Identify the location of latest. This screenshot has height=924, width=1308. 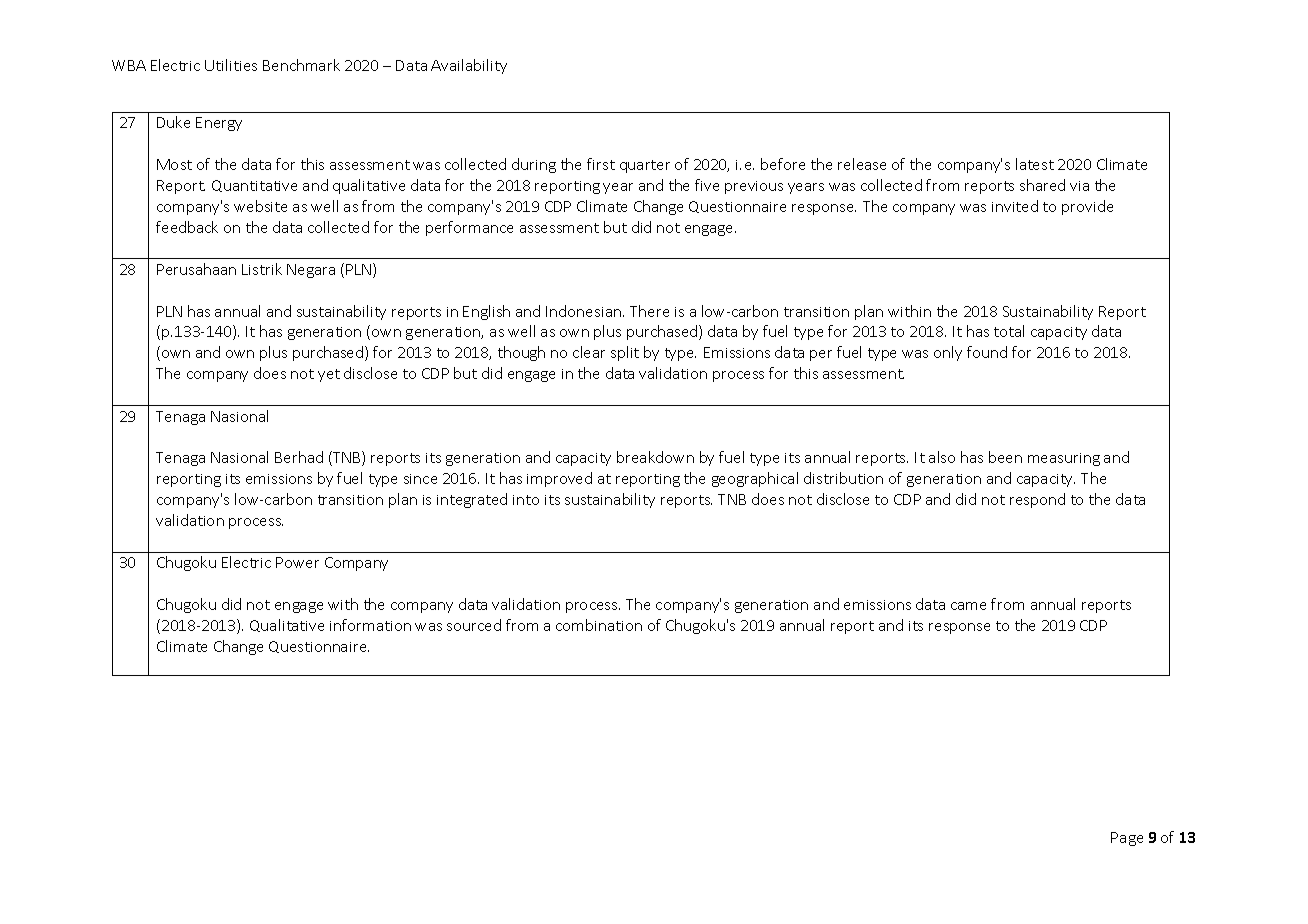
(1035, 164).
